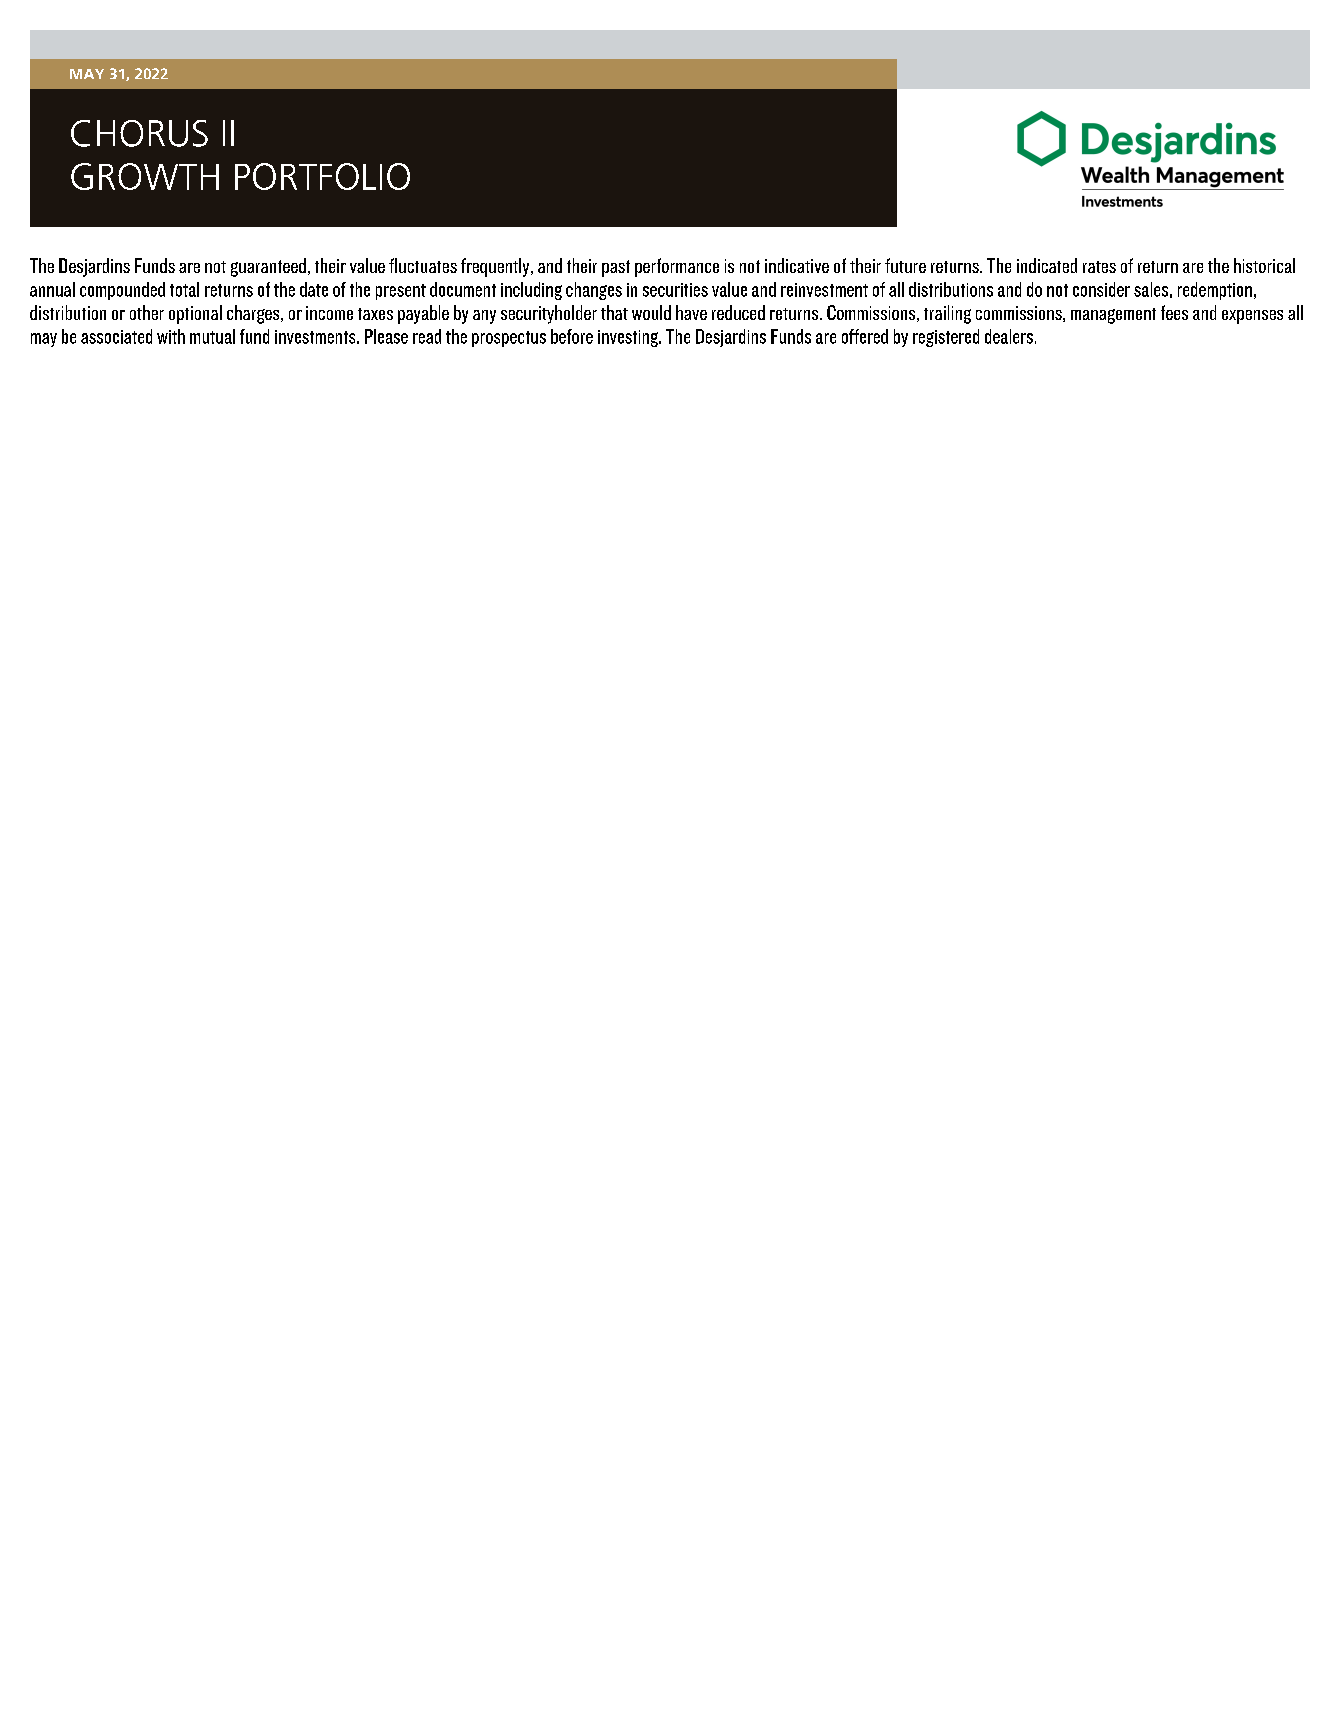  Describe the element at coordinates (145, 176) in the image. I see `GROWTH` at that location.
